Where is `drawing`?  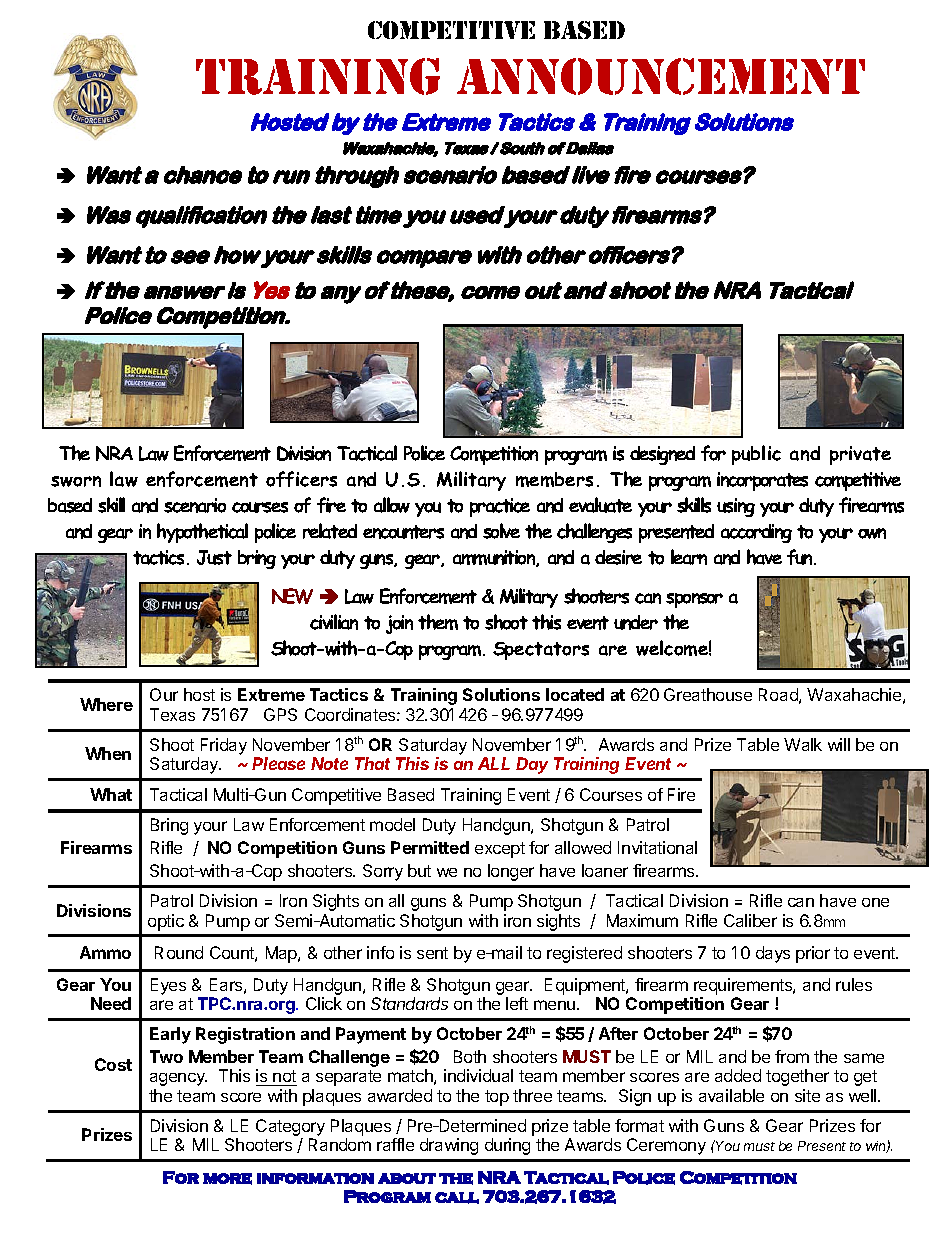
drawing is located at coordinates (449, 1146).
